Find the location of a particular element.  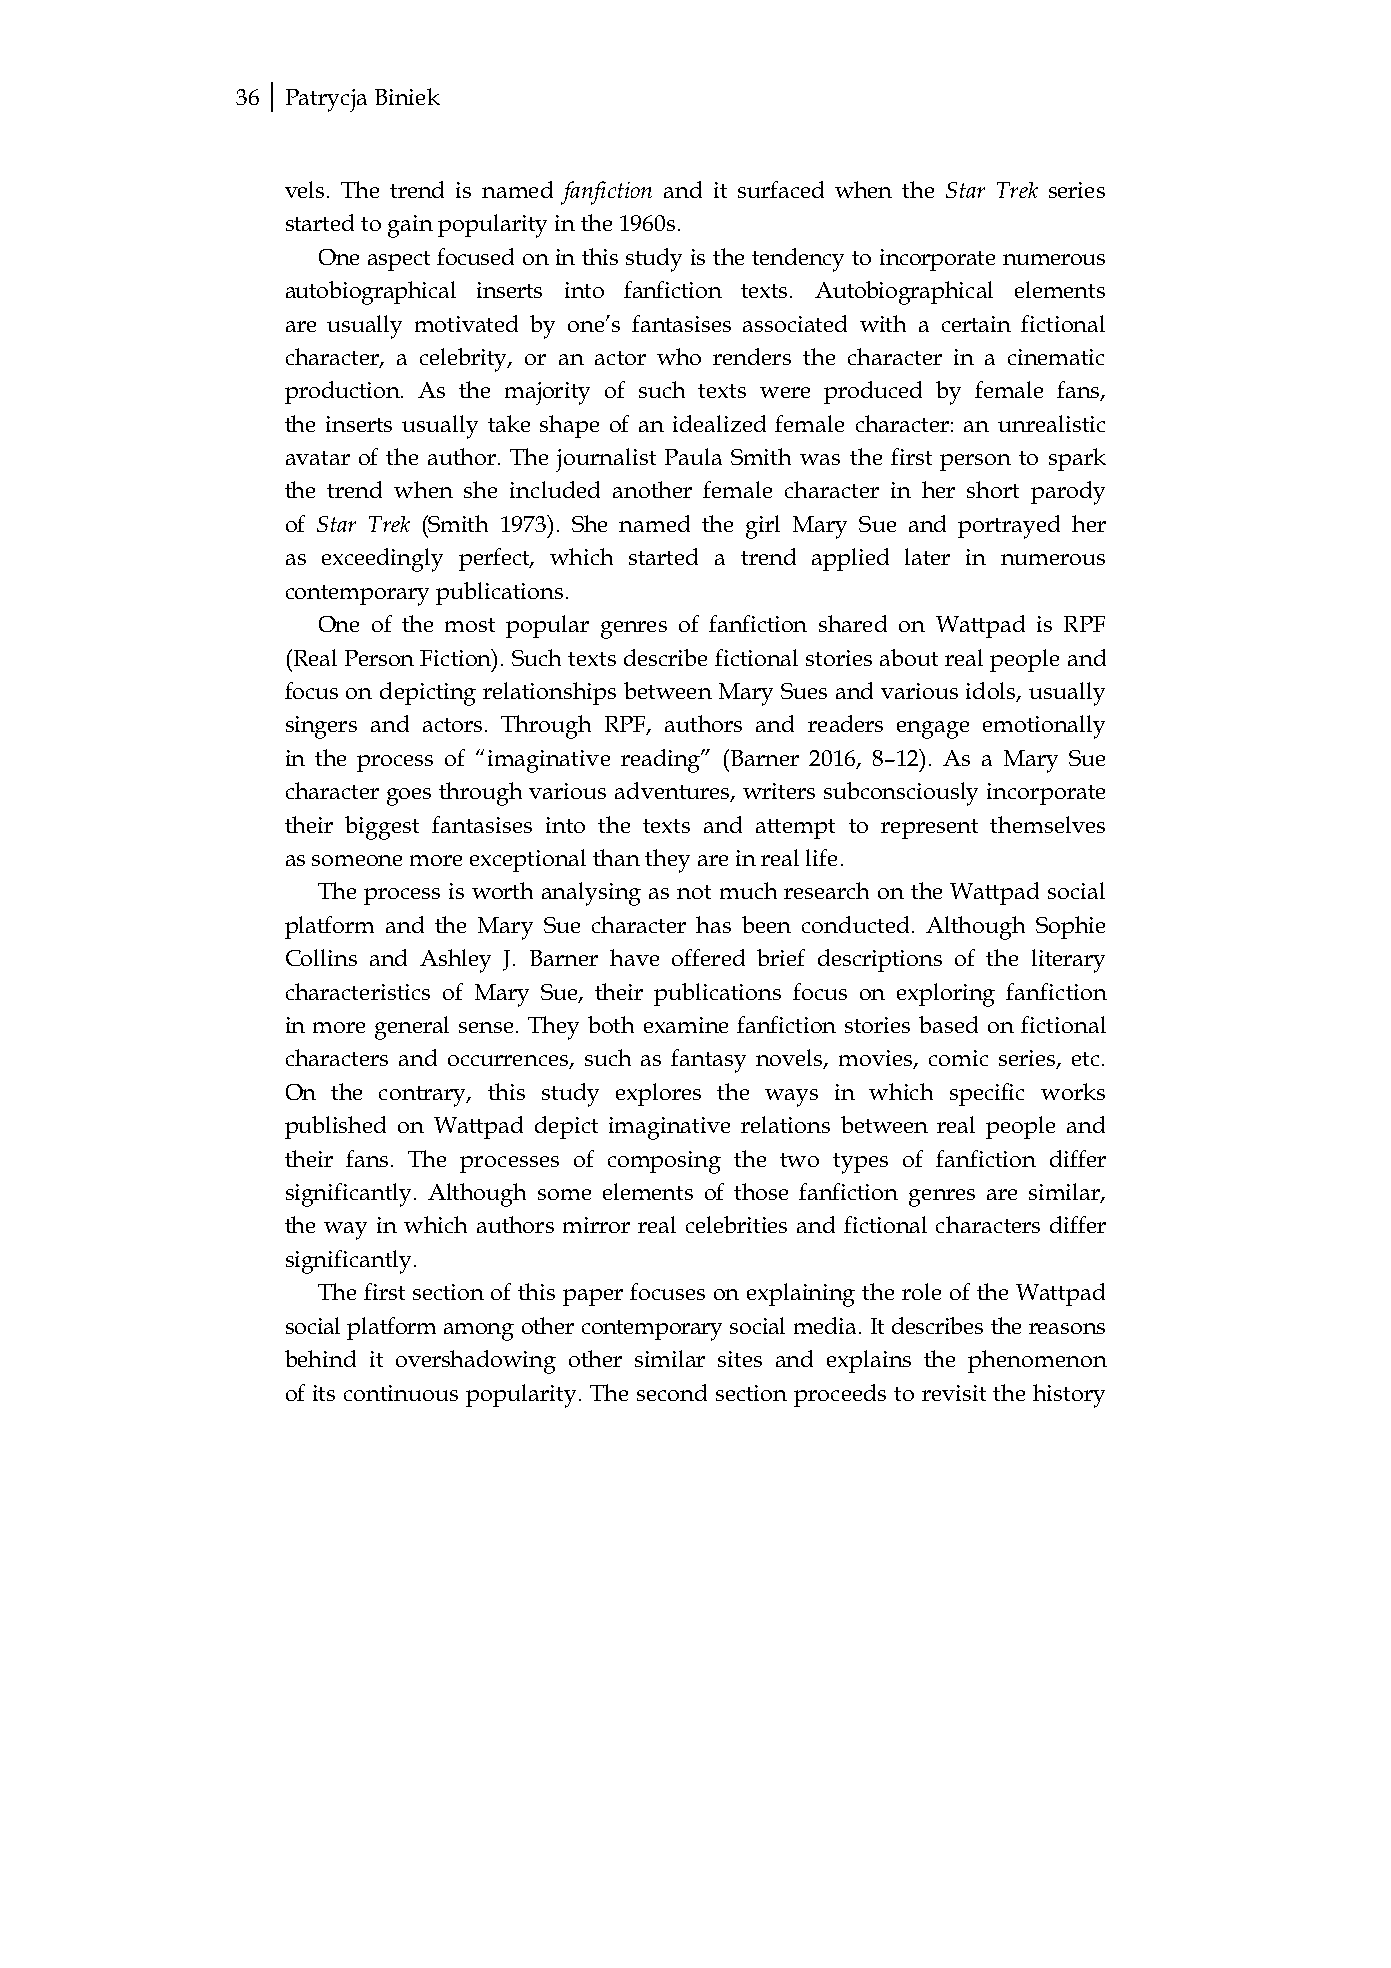

sites is located at coordinates (740, 1359).
